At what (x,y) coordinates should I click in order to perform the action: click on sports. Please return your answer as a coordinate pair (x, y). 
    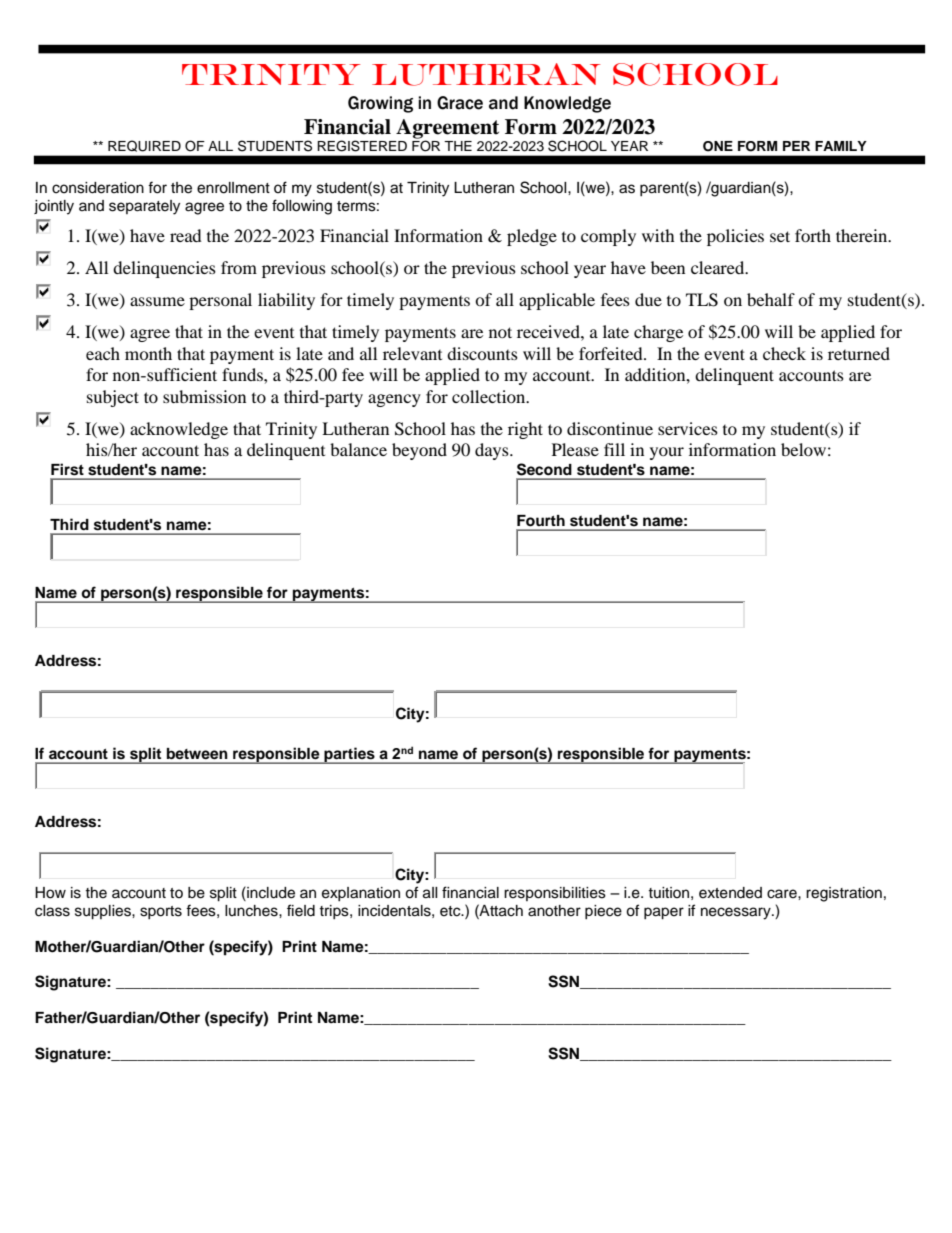
    Looking at the image, I should click on (161, 912).
